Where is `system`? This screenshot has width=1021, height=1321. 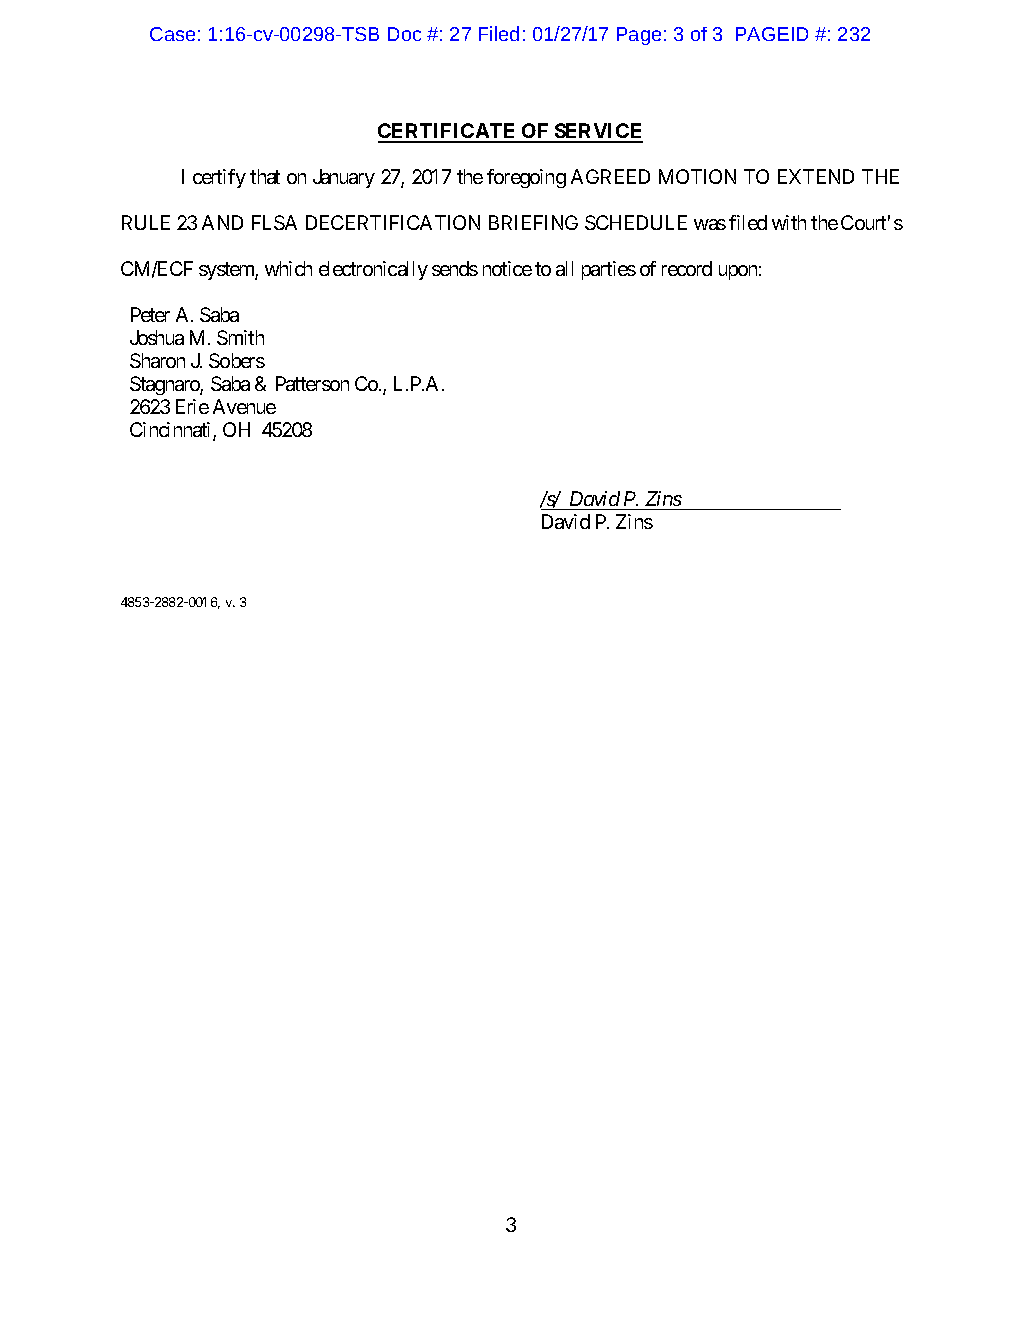 system is located at coordinates (227, 271).
